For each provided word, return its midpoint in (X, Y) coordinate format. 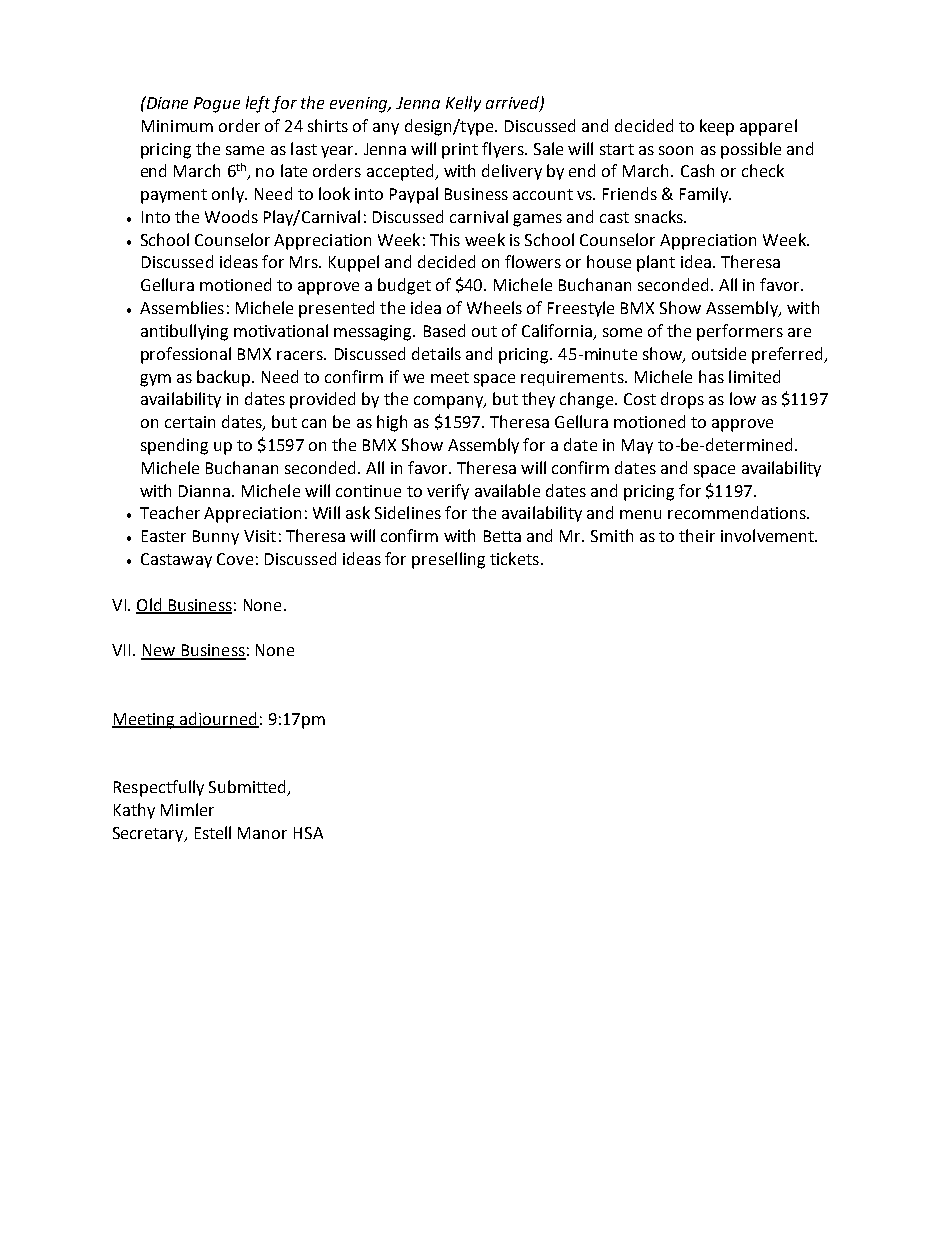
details (436, 353)
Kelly (463, 104)
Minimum (177, 126)
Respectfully (159, 788)
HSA (308, 833)
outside (719, 353)
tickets (514, 558)
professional (186, 355)
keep (717, 127)
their (697, 535)
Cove (235, 559)
